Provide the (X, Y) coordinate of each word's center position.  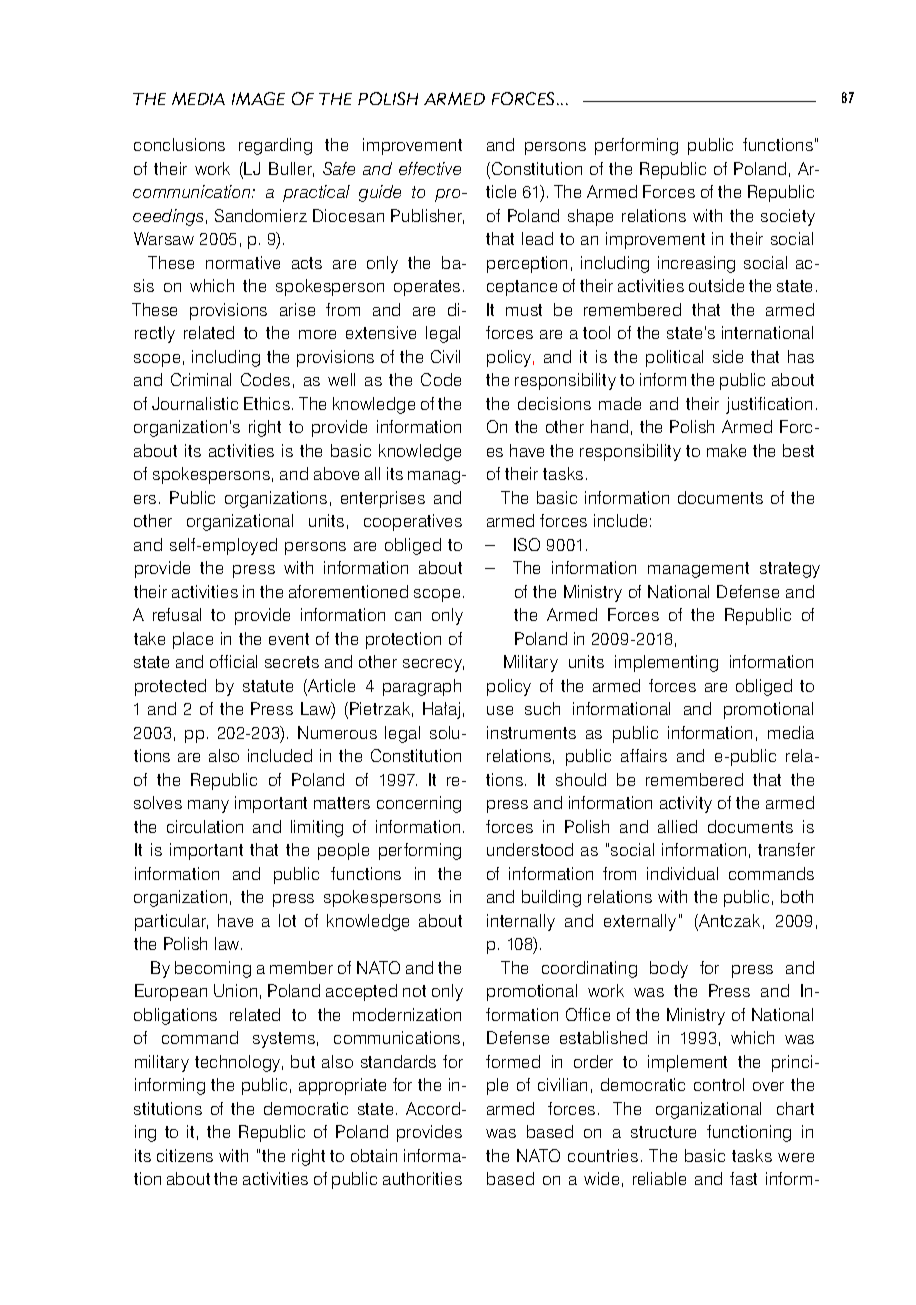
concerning (419, 804)
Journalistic (195, 403)
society (788, 217)
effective (430, 168)
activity (686, 804)
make (726, 450)
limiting (317, 828)
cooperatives (413, 522)
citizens (185, 1155)
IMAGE (258, 98)
